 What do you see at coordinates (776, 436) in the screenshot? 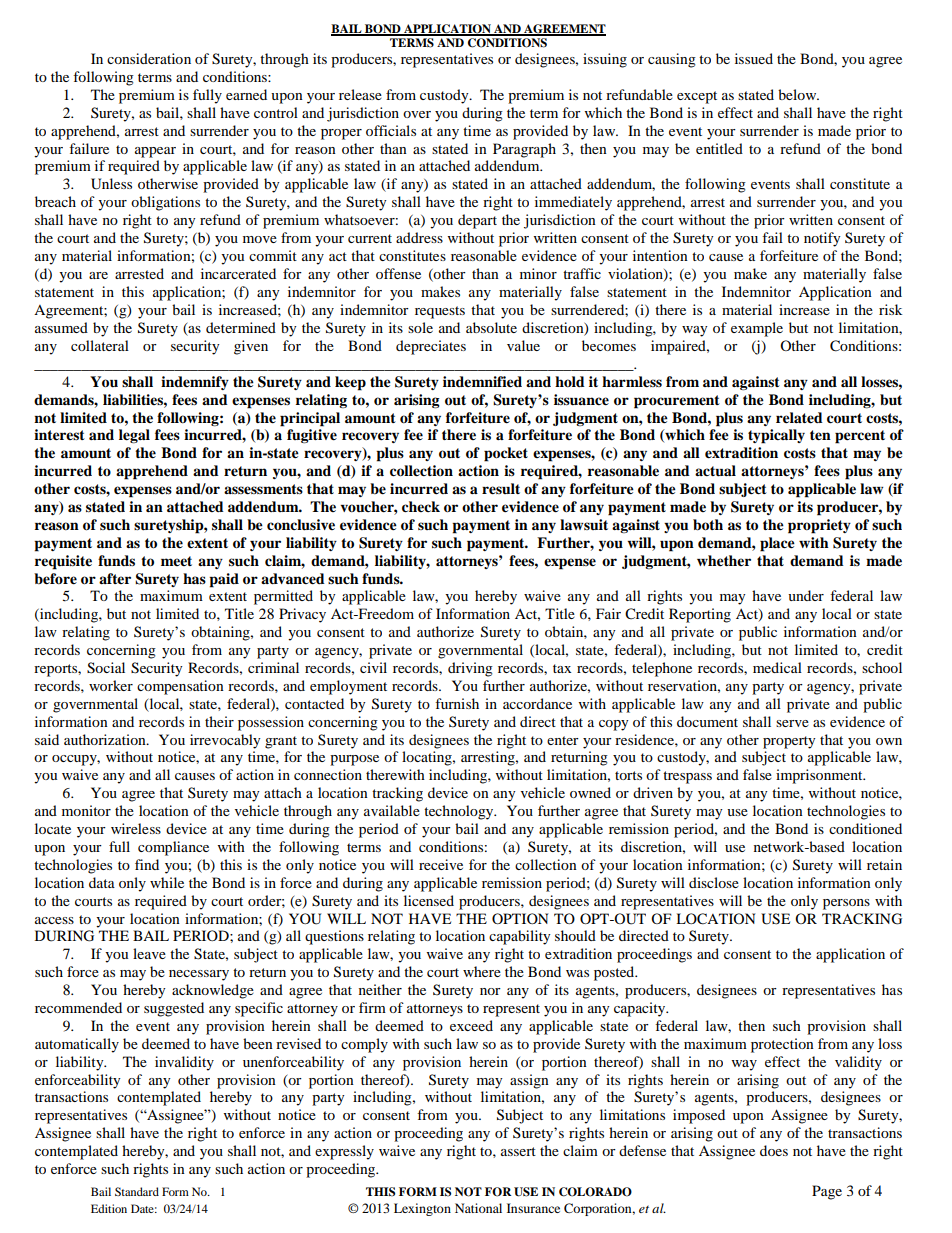
I see `typically` at bounding box center [776, 436].
